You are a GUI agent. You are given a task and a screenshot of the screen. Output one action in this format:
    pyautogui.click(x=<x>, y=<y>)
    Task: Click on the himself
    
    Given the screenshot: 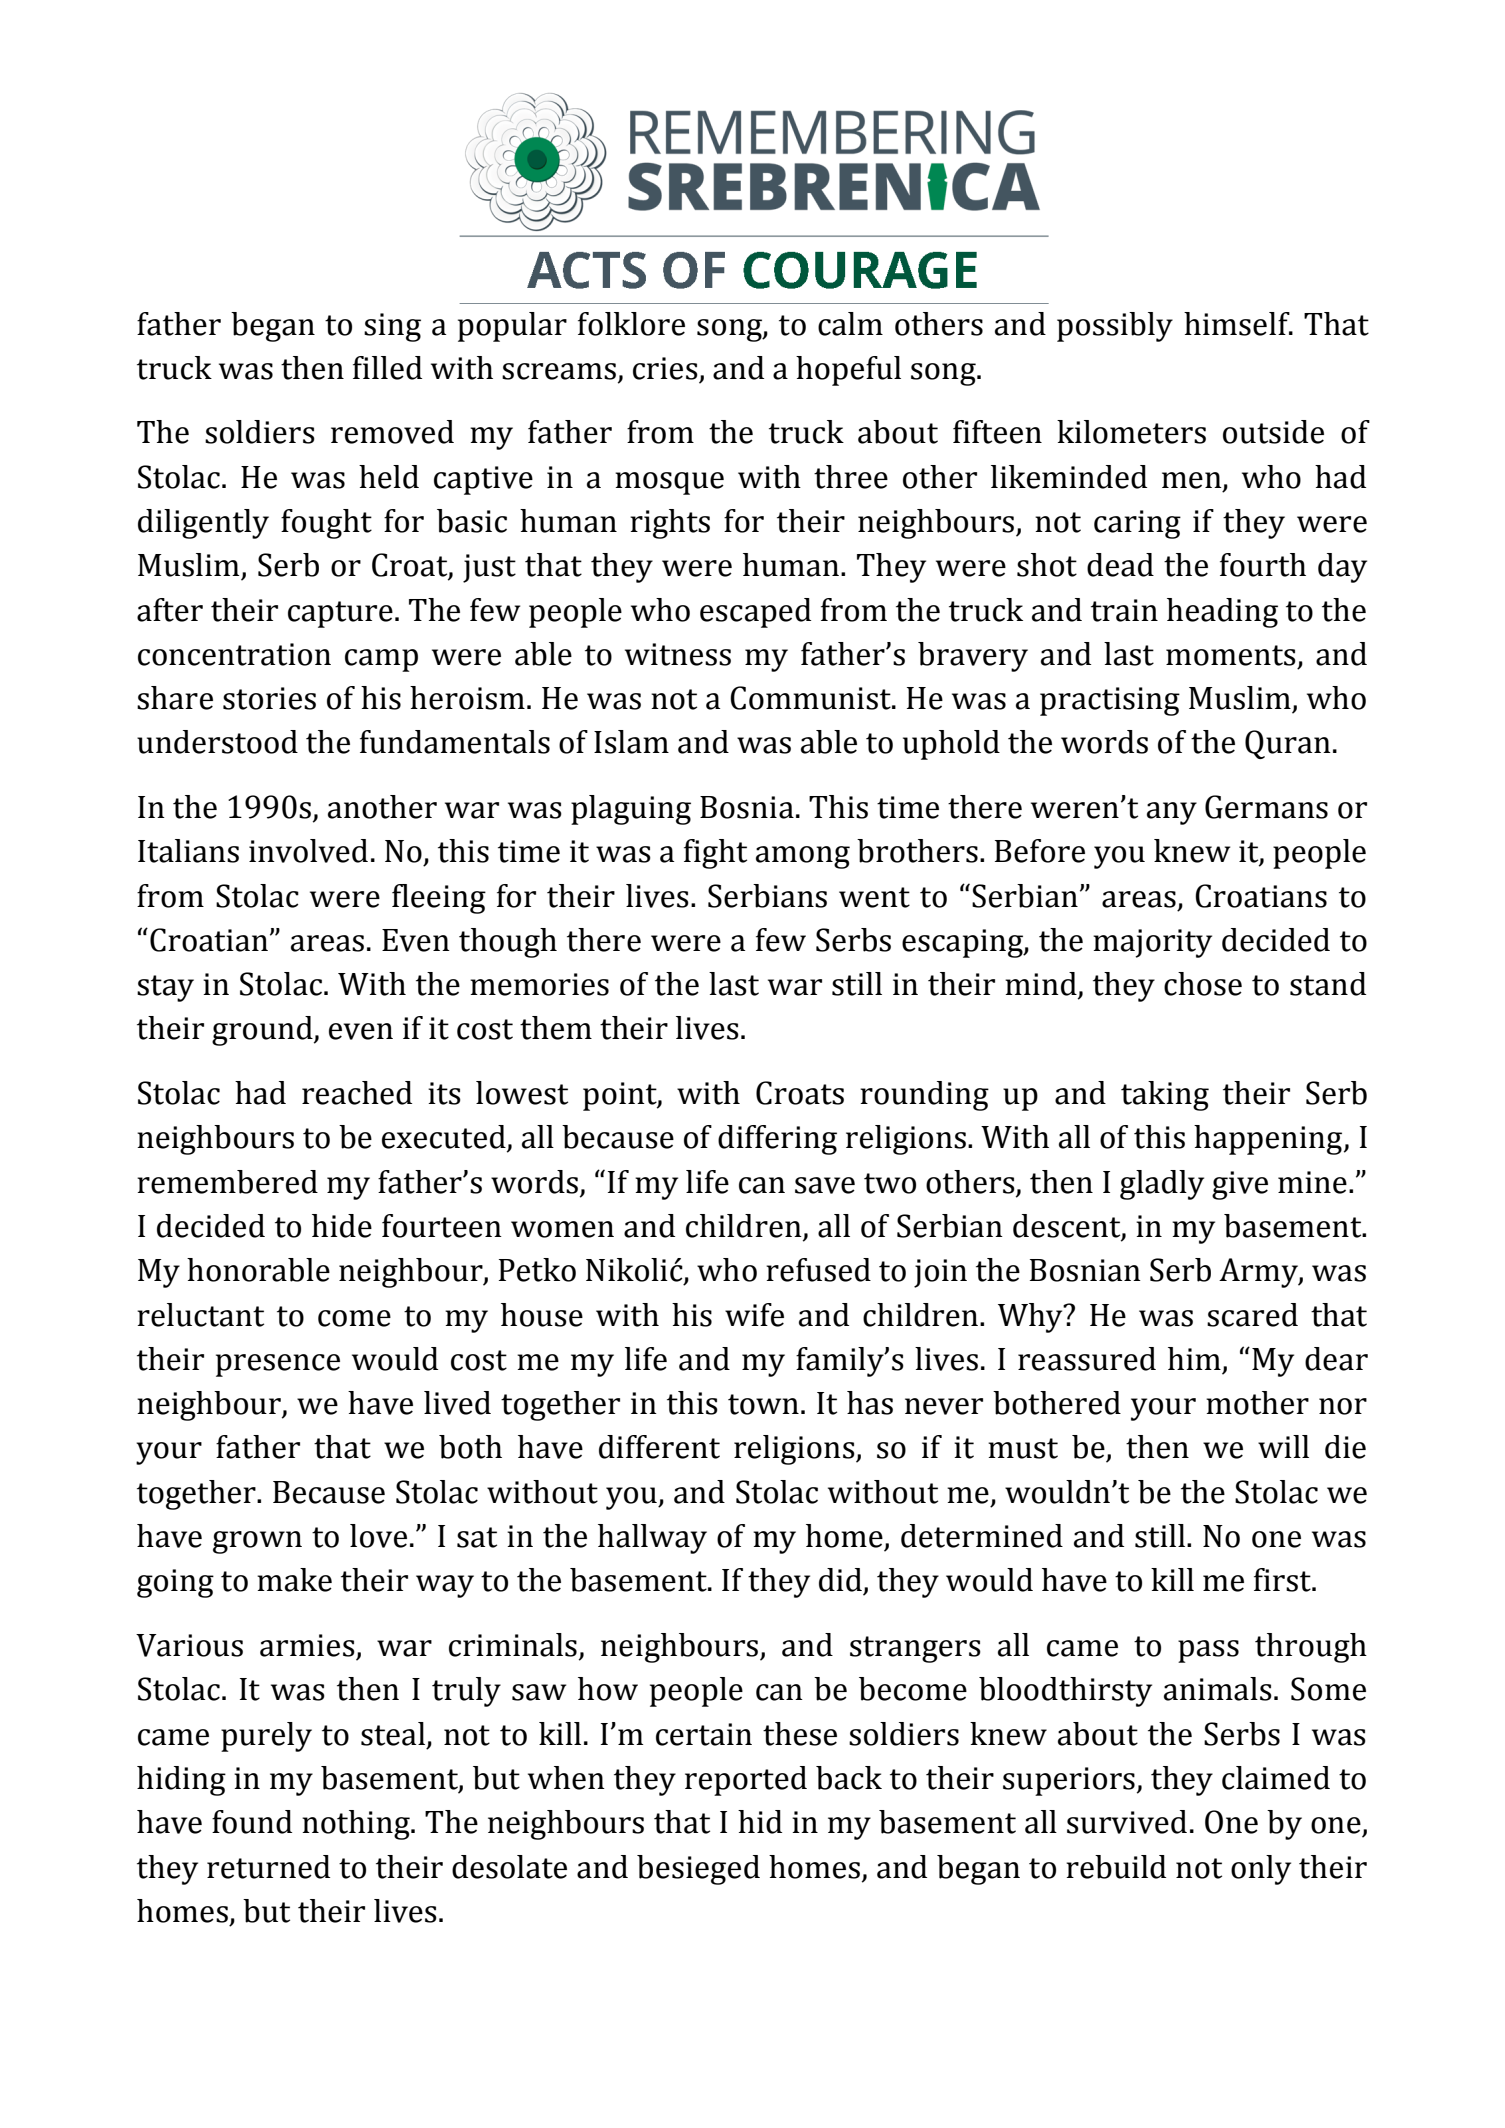 What is the action you would take?
    pyautogui.click(x=1238, y=324)
